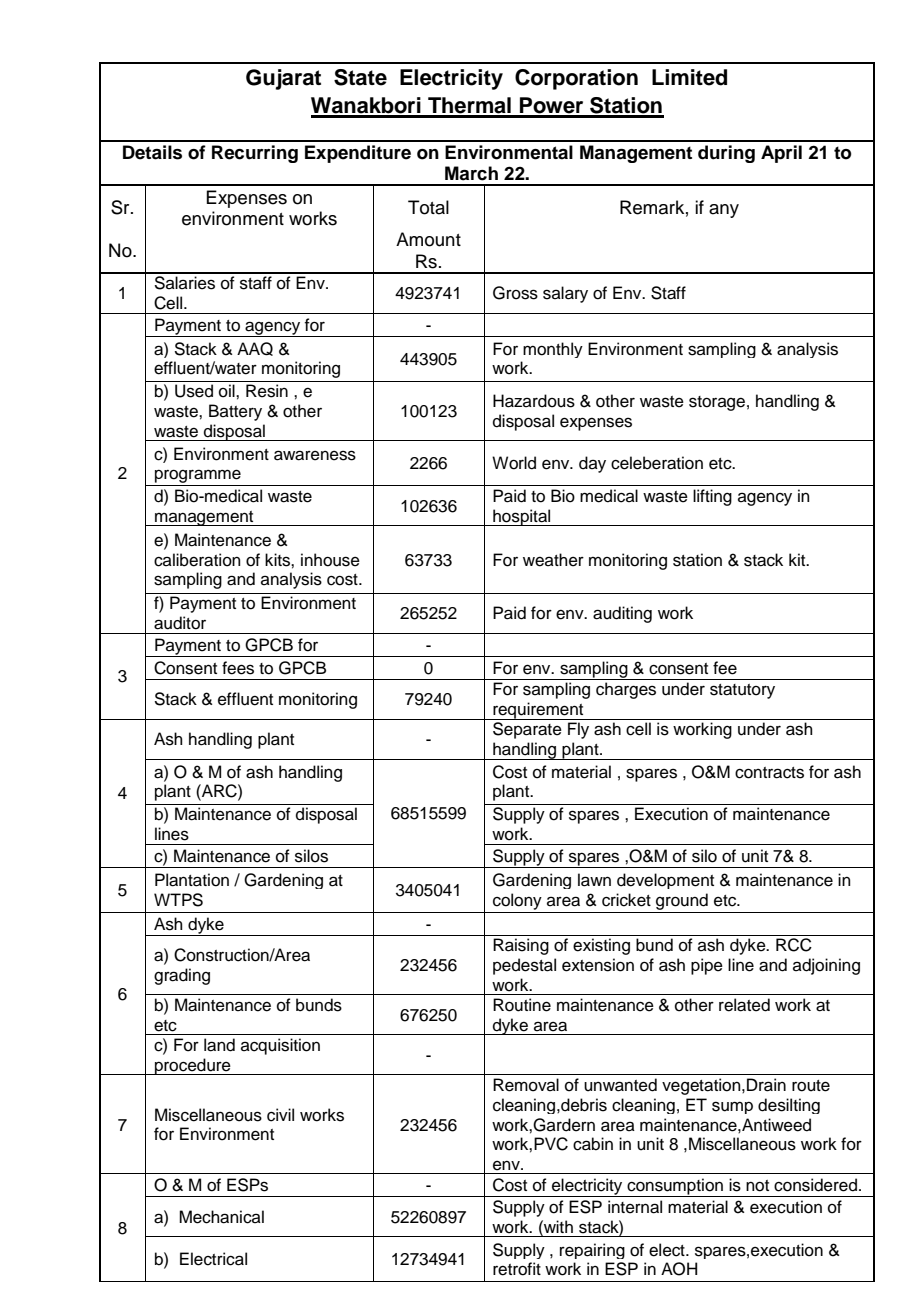  What do you see at coordinates (471, 173) in the image?
I see `March` at bounding box center [471, 173].
